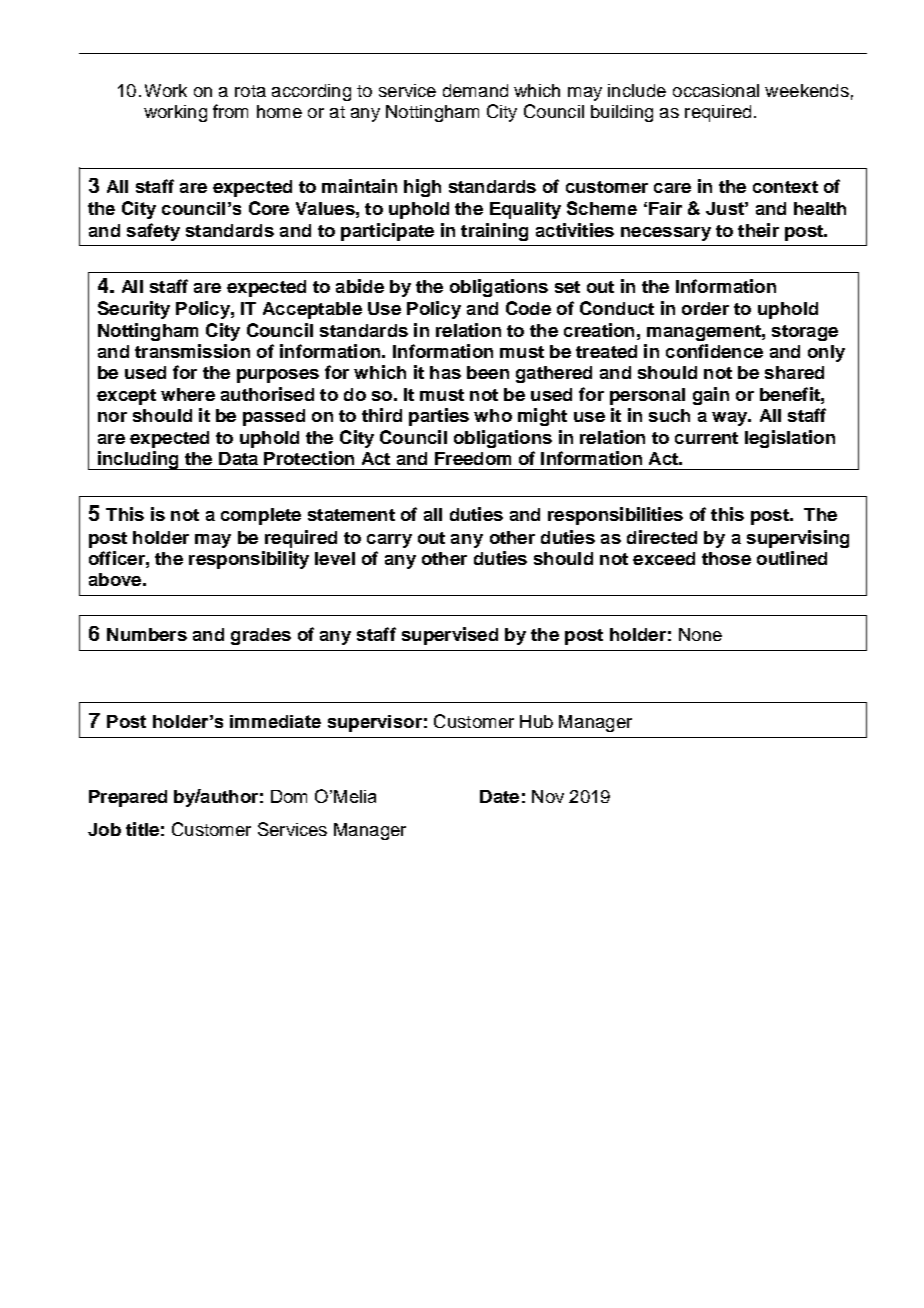 The height and width of the screenshot is (1308, 924). Describe the element at coordinates (706, 438) in the screenshot. I see `current` at that location.
